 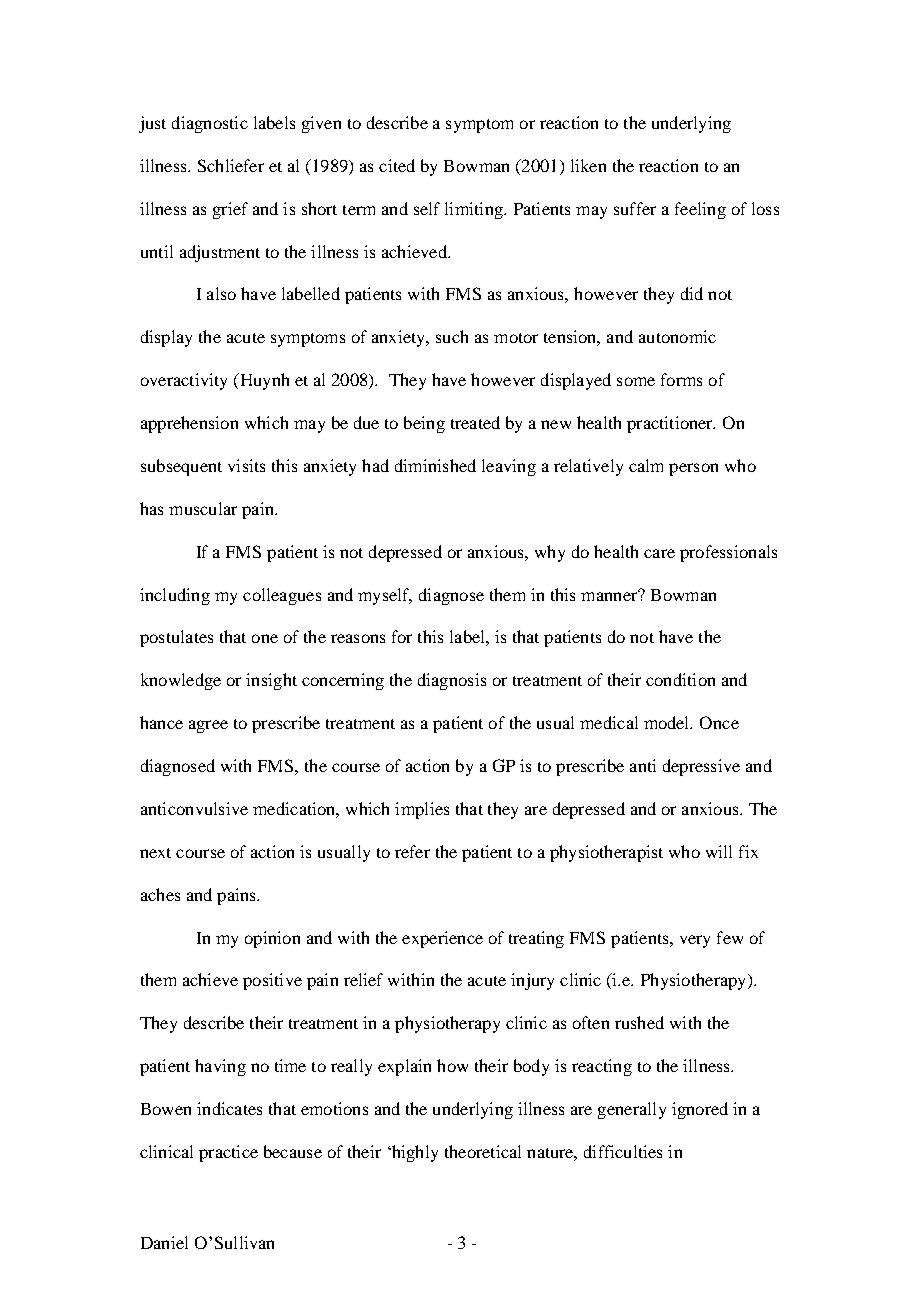 I want to click on diagnosis, so click(x=452, y=681).
